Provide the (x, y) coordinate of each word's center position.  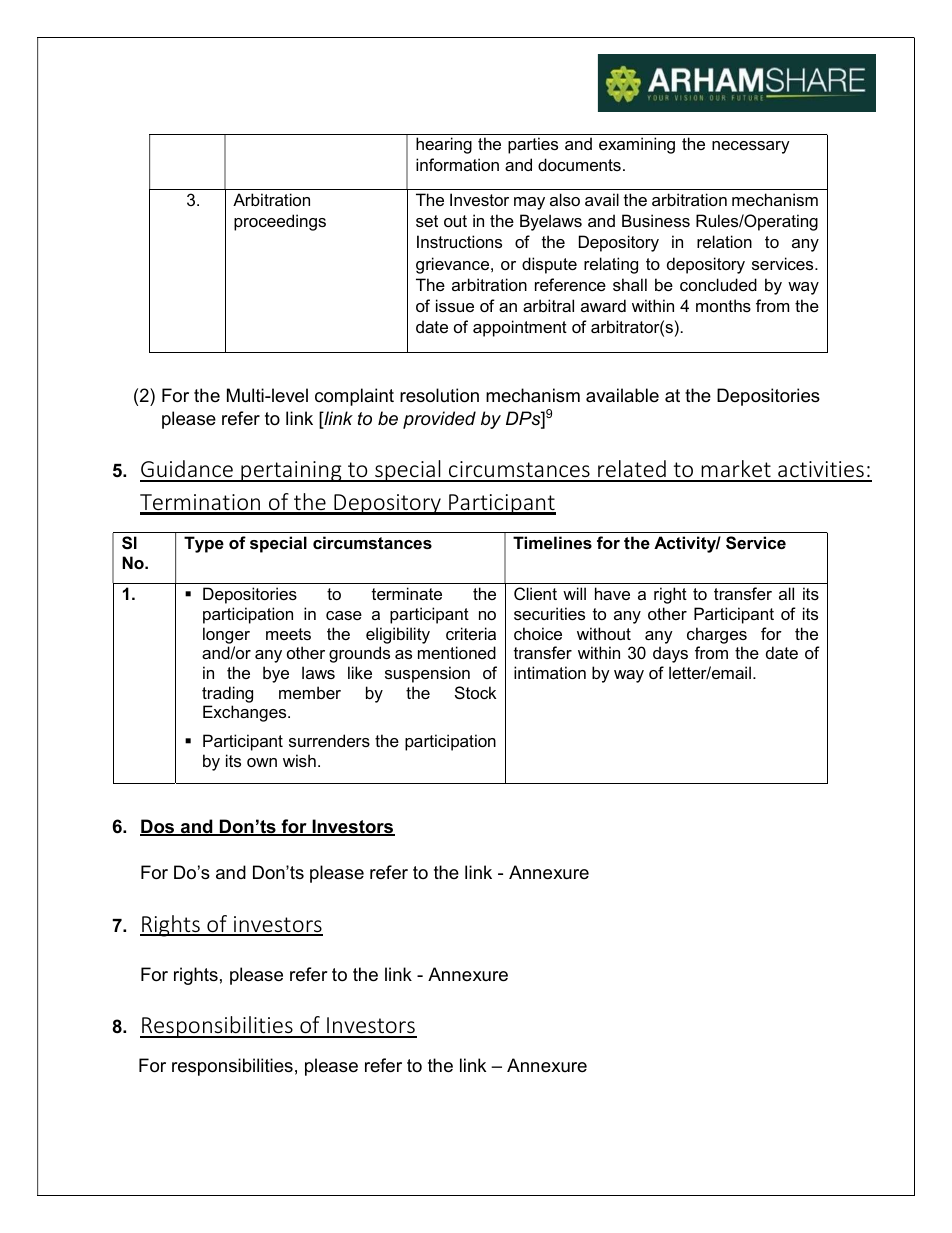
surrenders (329, 740)
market (736, 470)
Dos (158, 827)
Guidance (187, 470)
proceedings (280, 222)
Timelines (552, 542)
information (457, 164)
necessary (751, 147)
